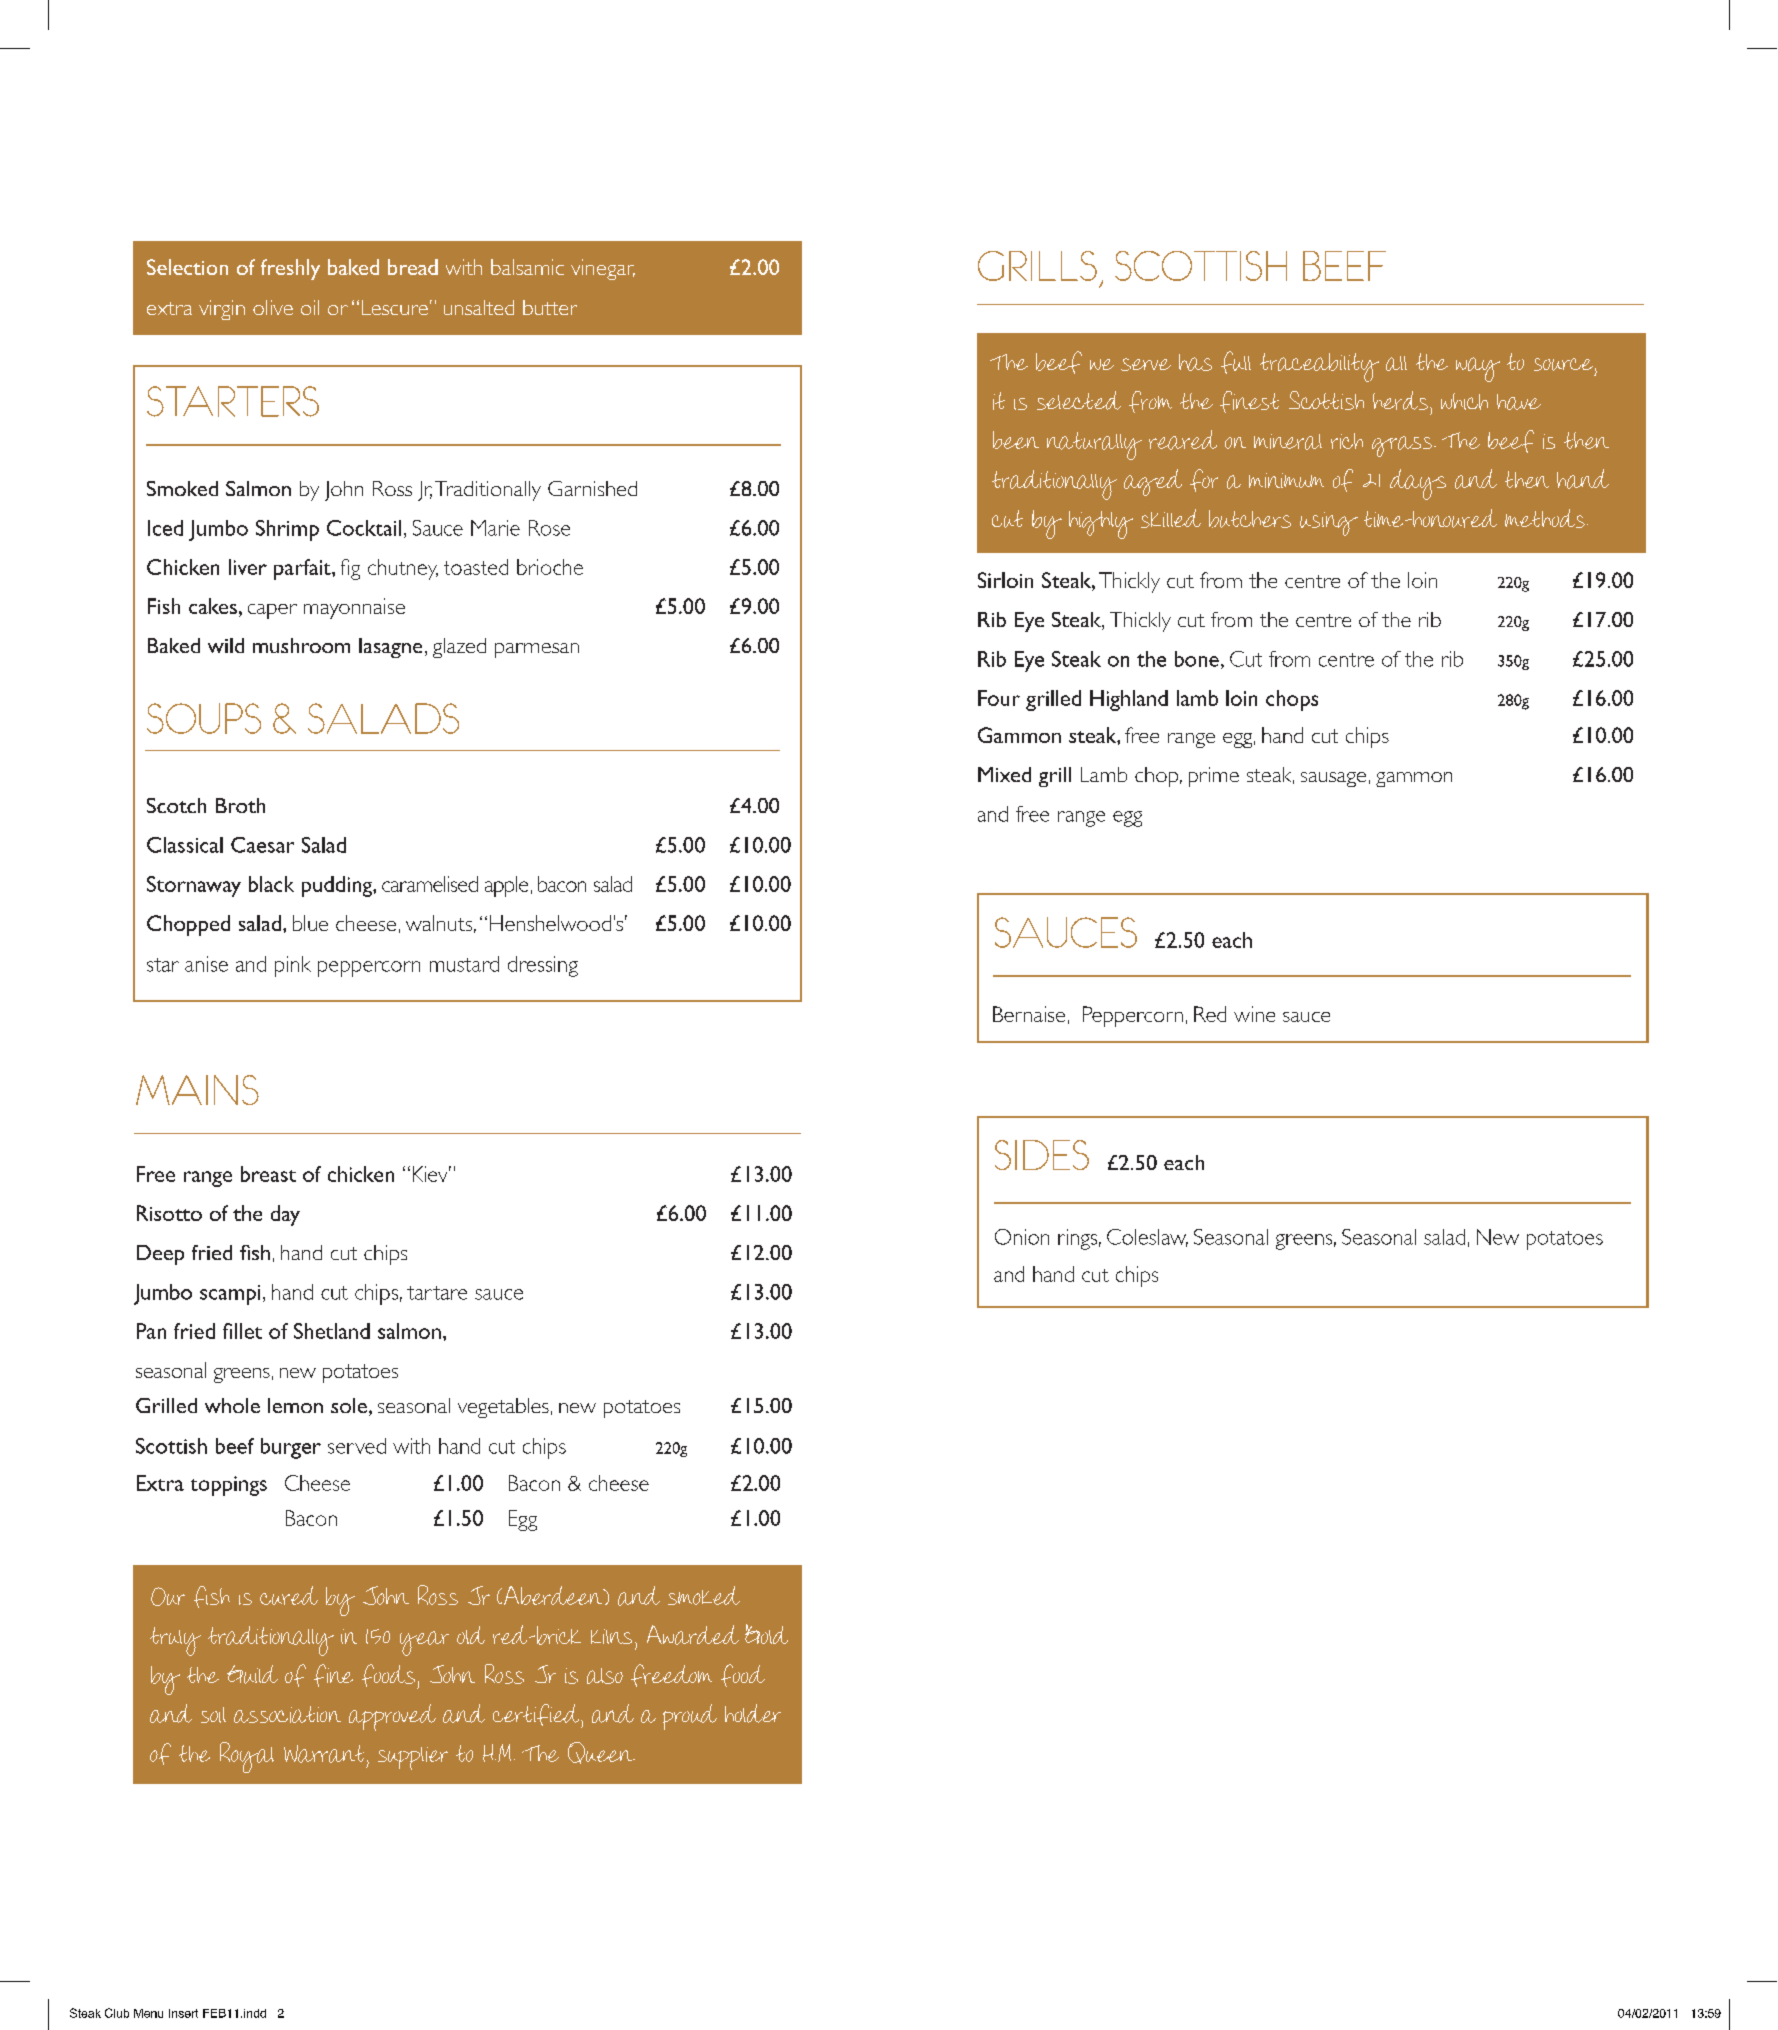 The image size is (1778, 2030). What do you see at coordinates (766, 1634) in the screenshot?
I see `Gold` at bounding box center [766, 1634].
